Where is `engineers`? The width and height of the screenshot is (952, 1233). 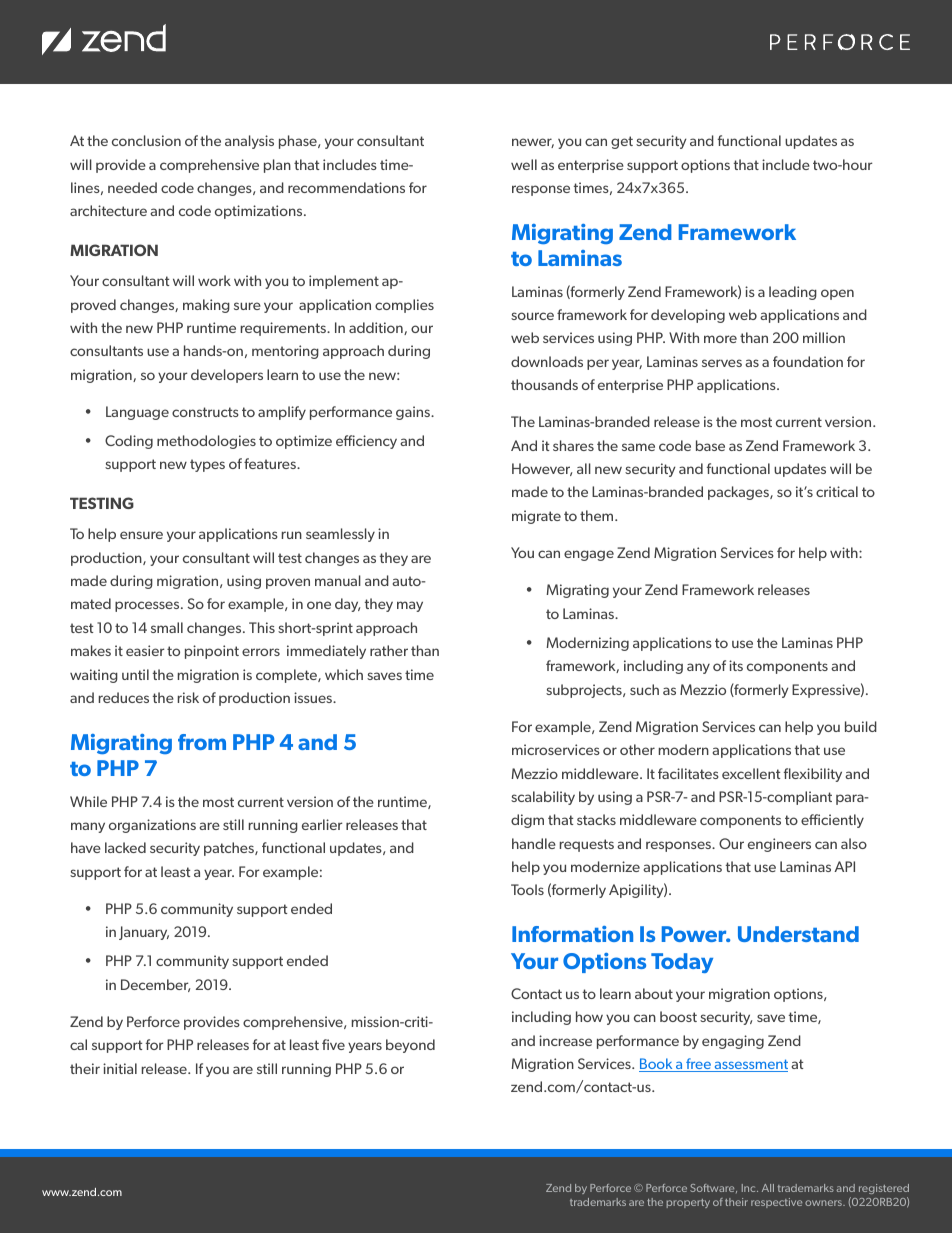
engineers is located at coordinates (779, 845).
